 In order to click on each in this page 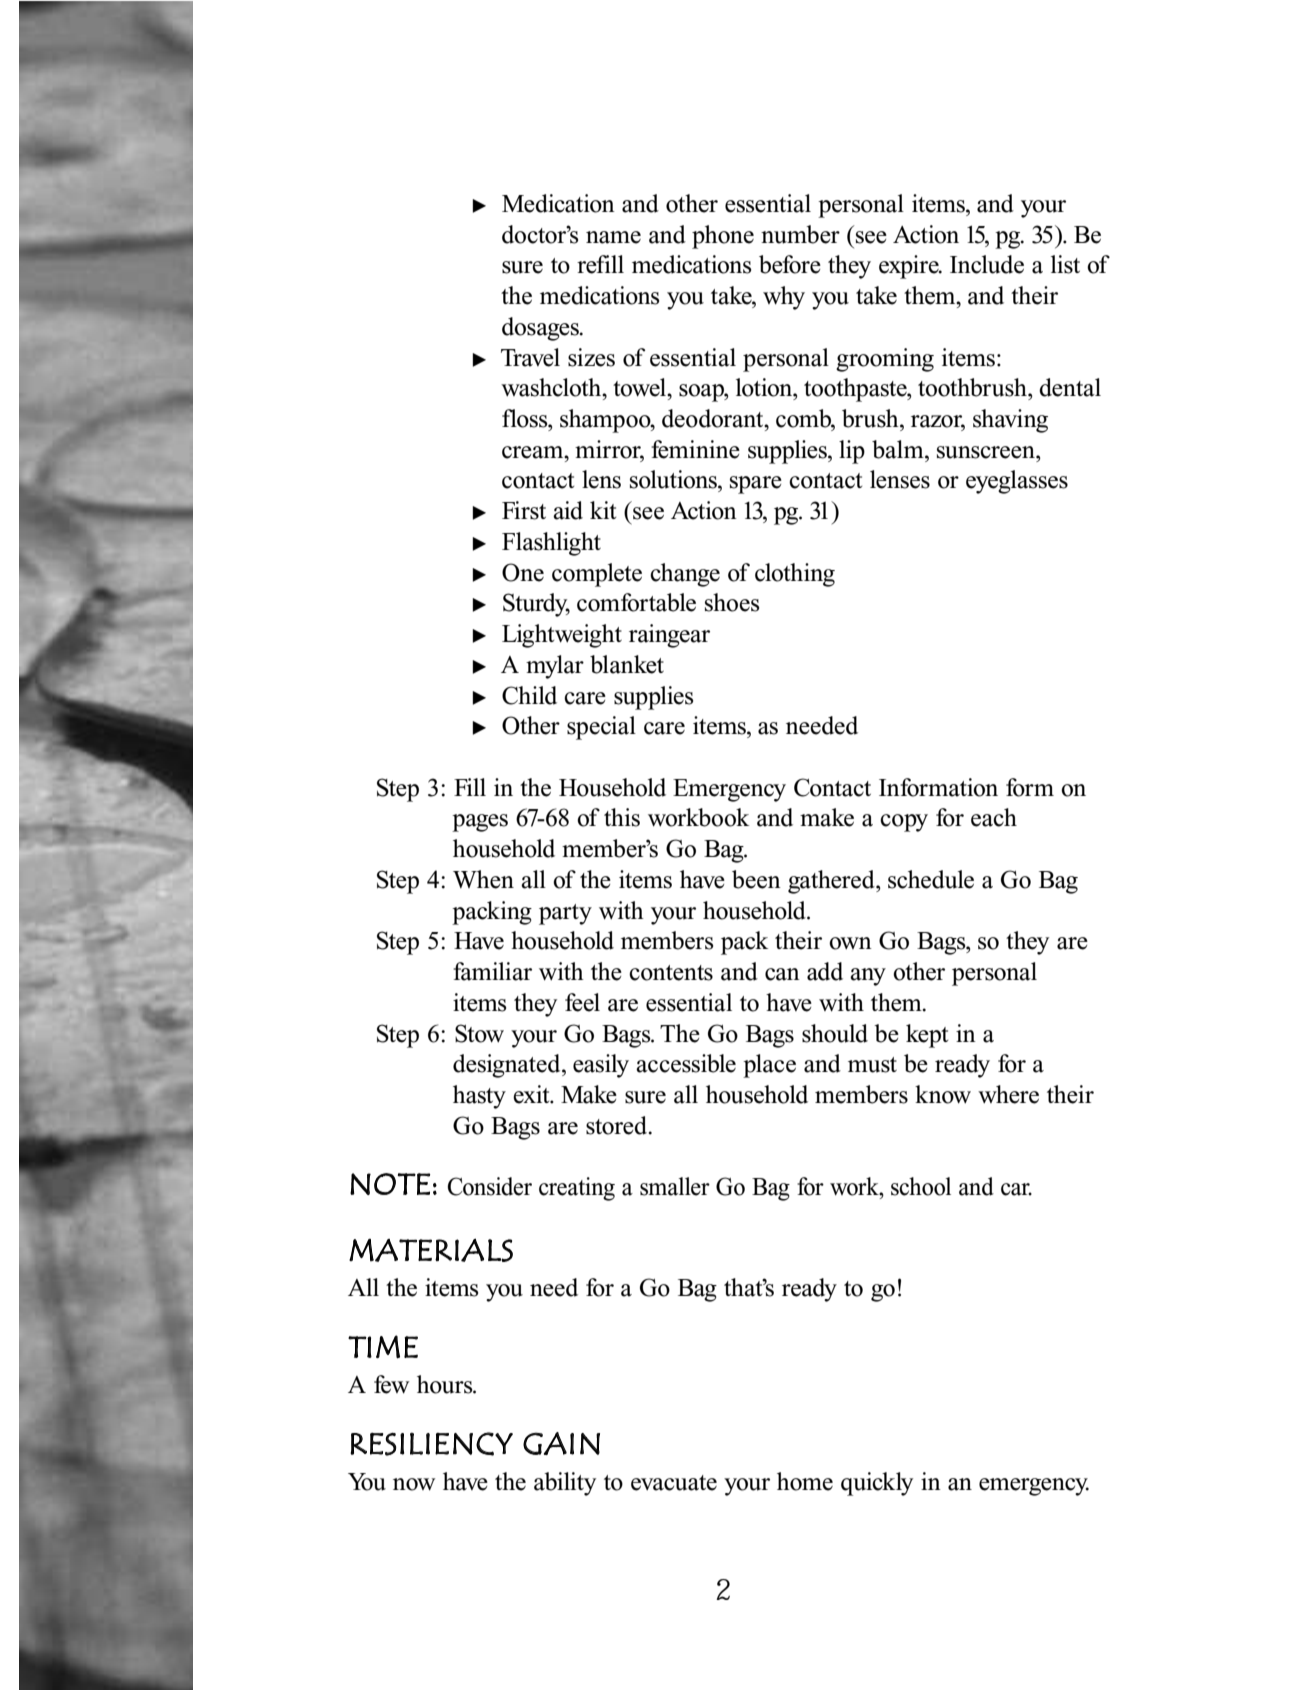, I will do `click(994, 817)`.
